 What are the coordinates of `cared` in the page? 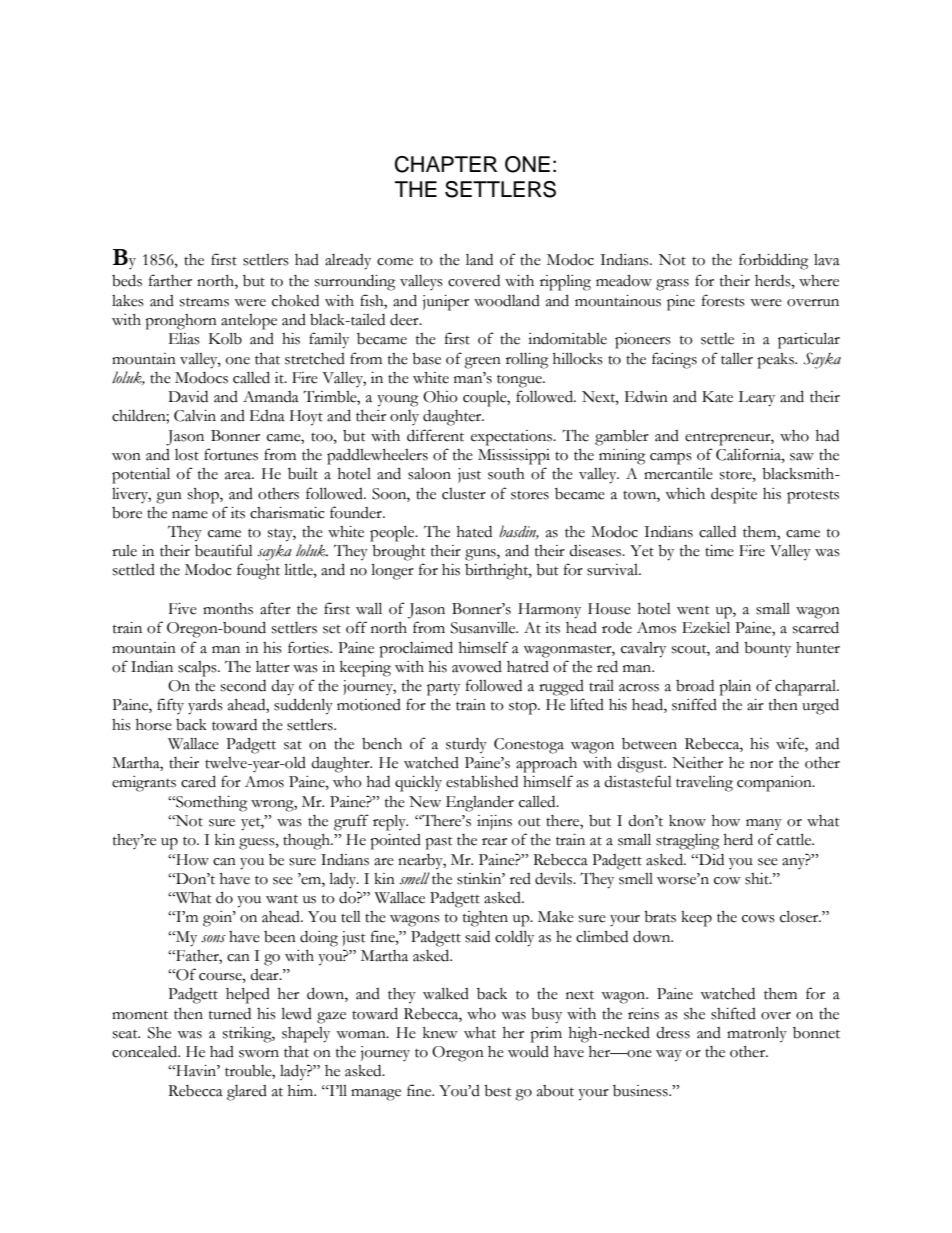 It's located at (198, 781).
